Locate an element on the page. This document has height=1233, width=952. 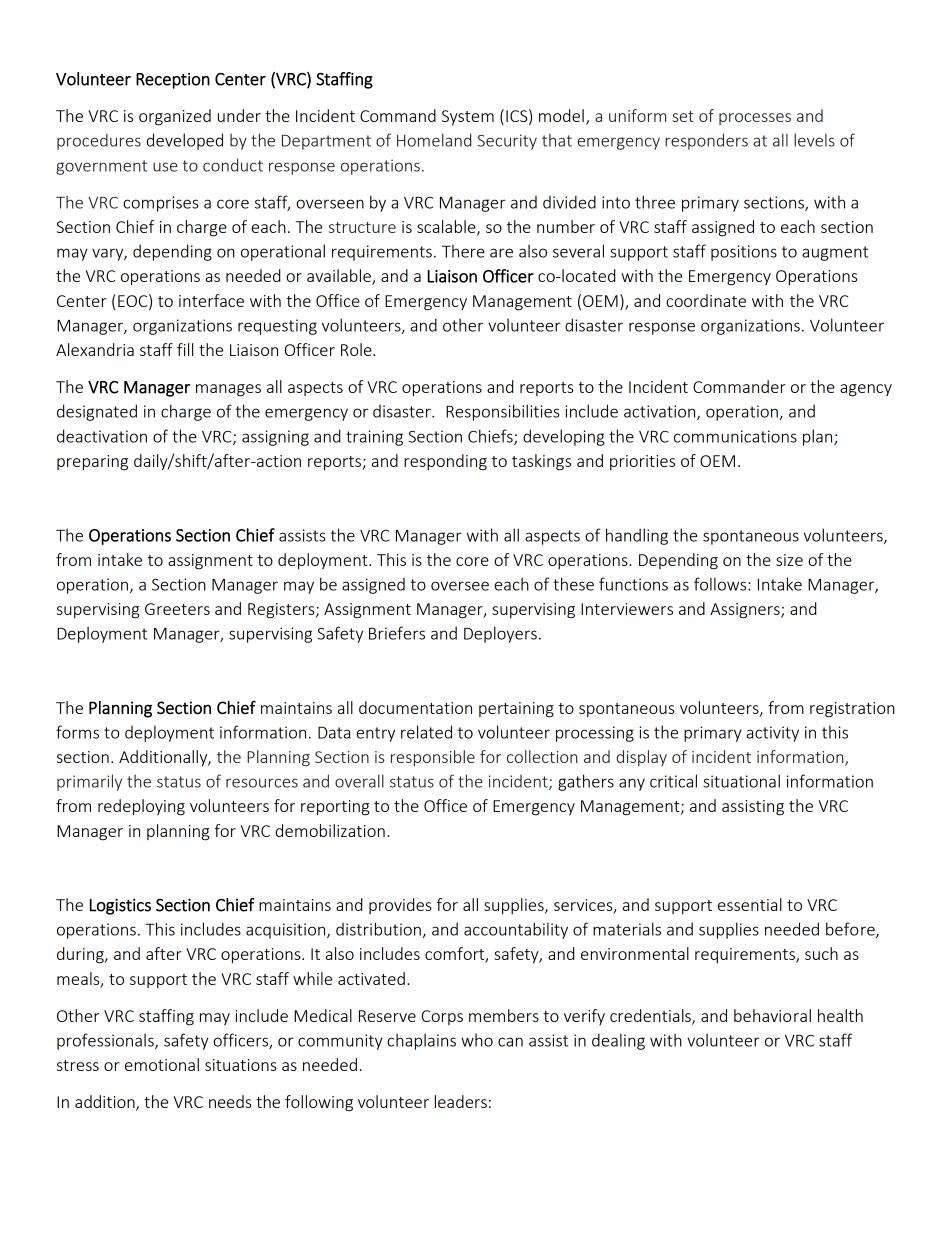
organized is located at coordinates (175, 117).
